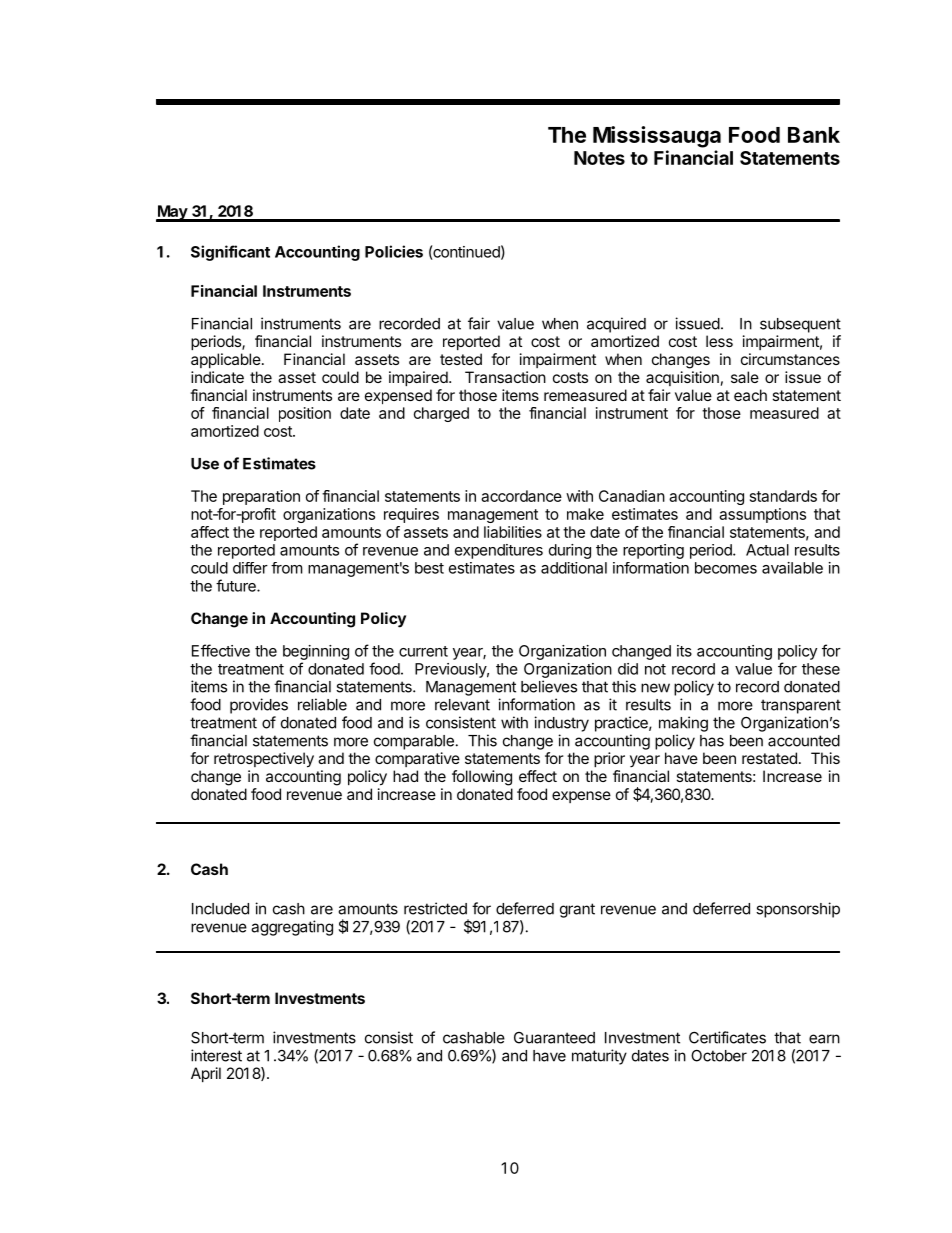 The height and width of the screenshot is (1233, 952). I want to click on Bank, so click(814, 135).
